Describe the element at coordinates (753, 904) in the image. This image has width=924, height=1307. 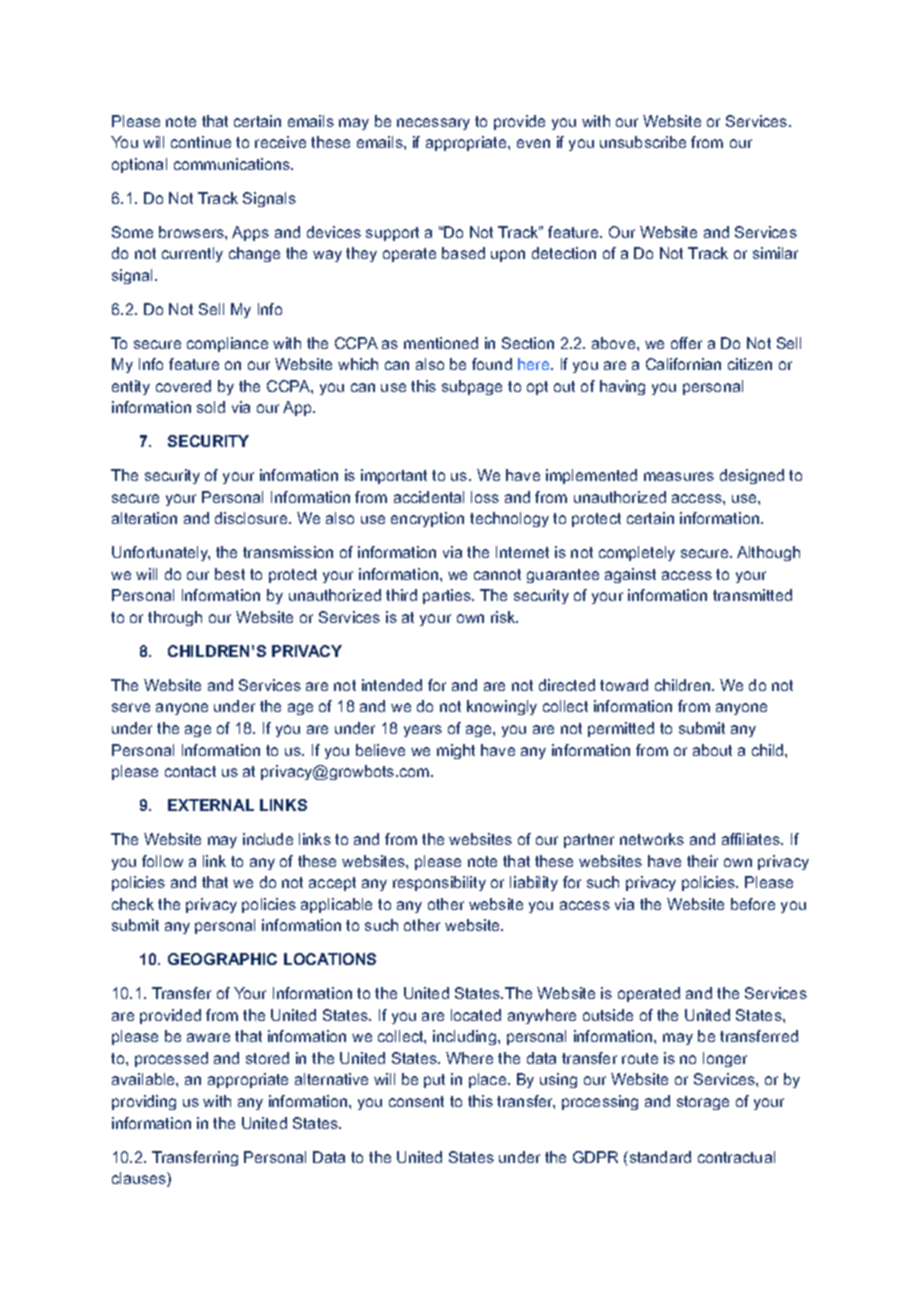
I see `before` at that location.
